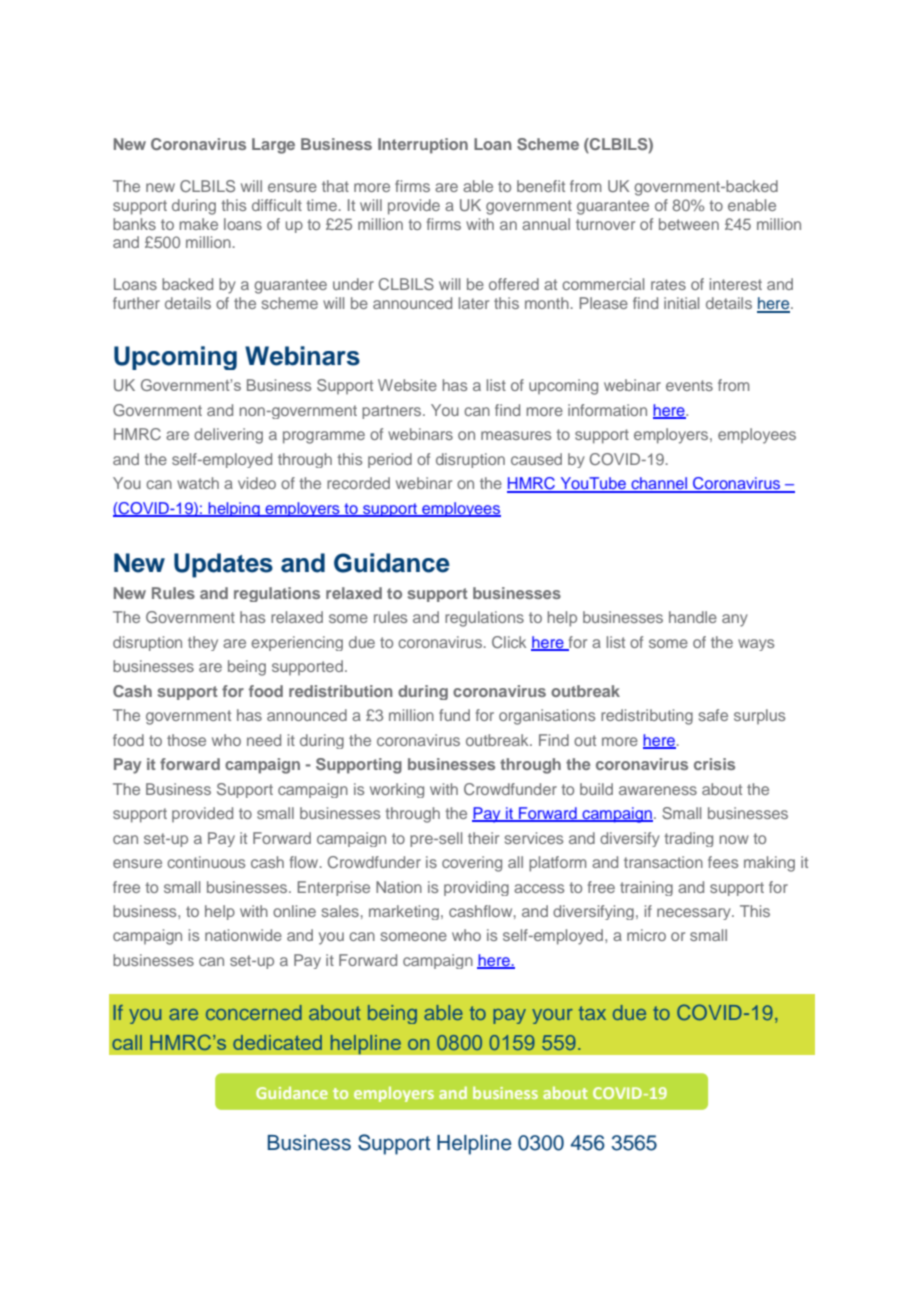 The image size is (924, 1308). I want to click on Website, so click(407, 385).
